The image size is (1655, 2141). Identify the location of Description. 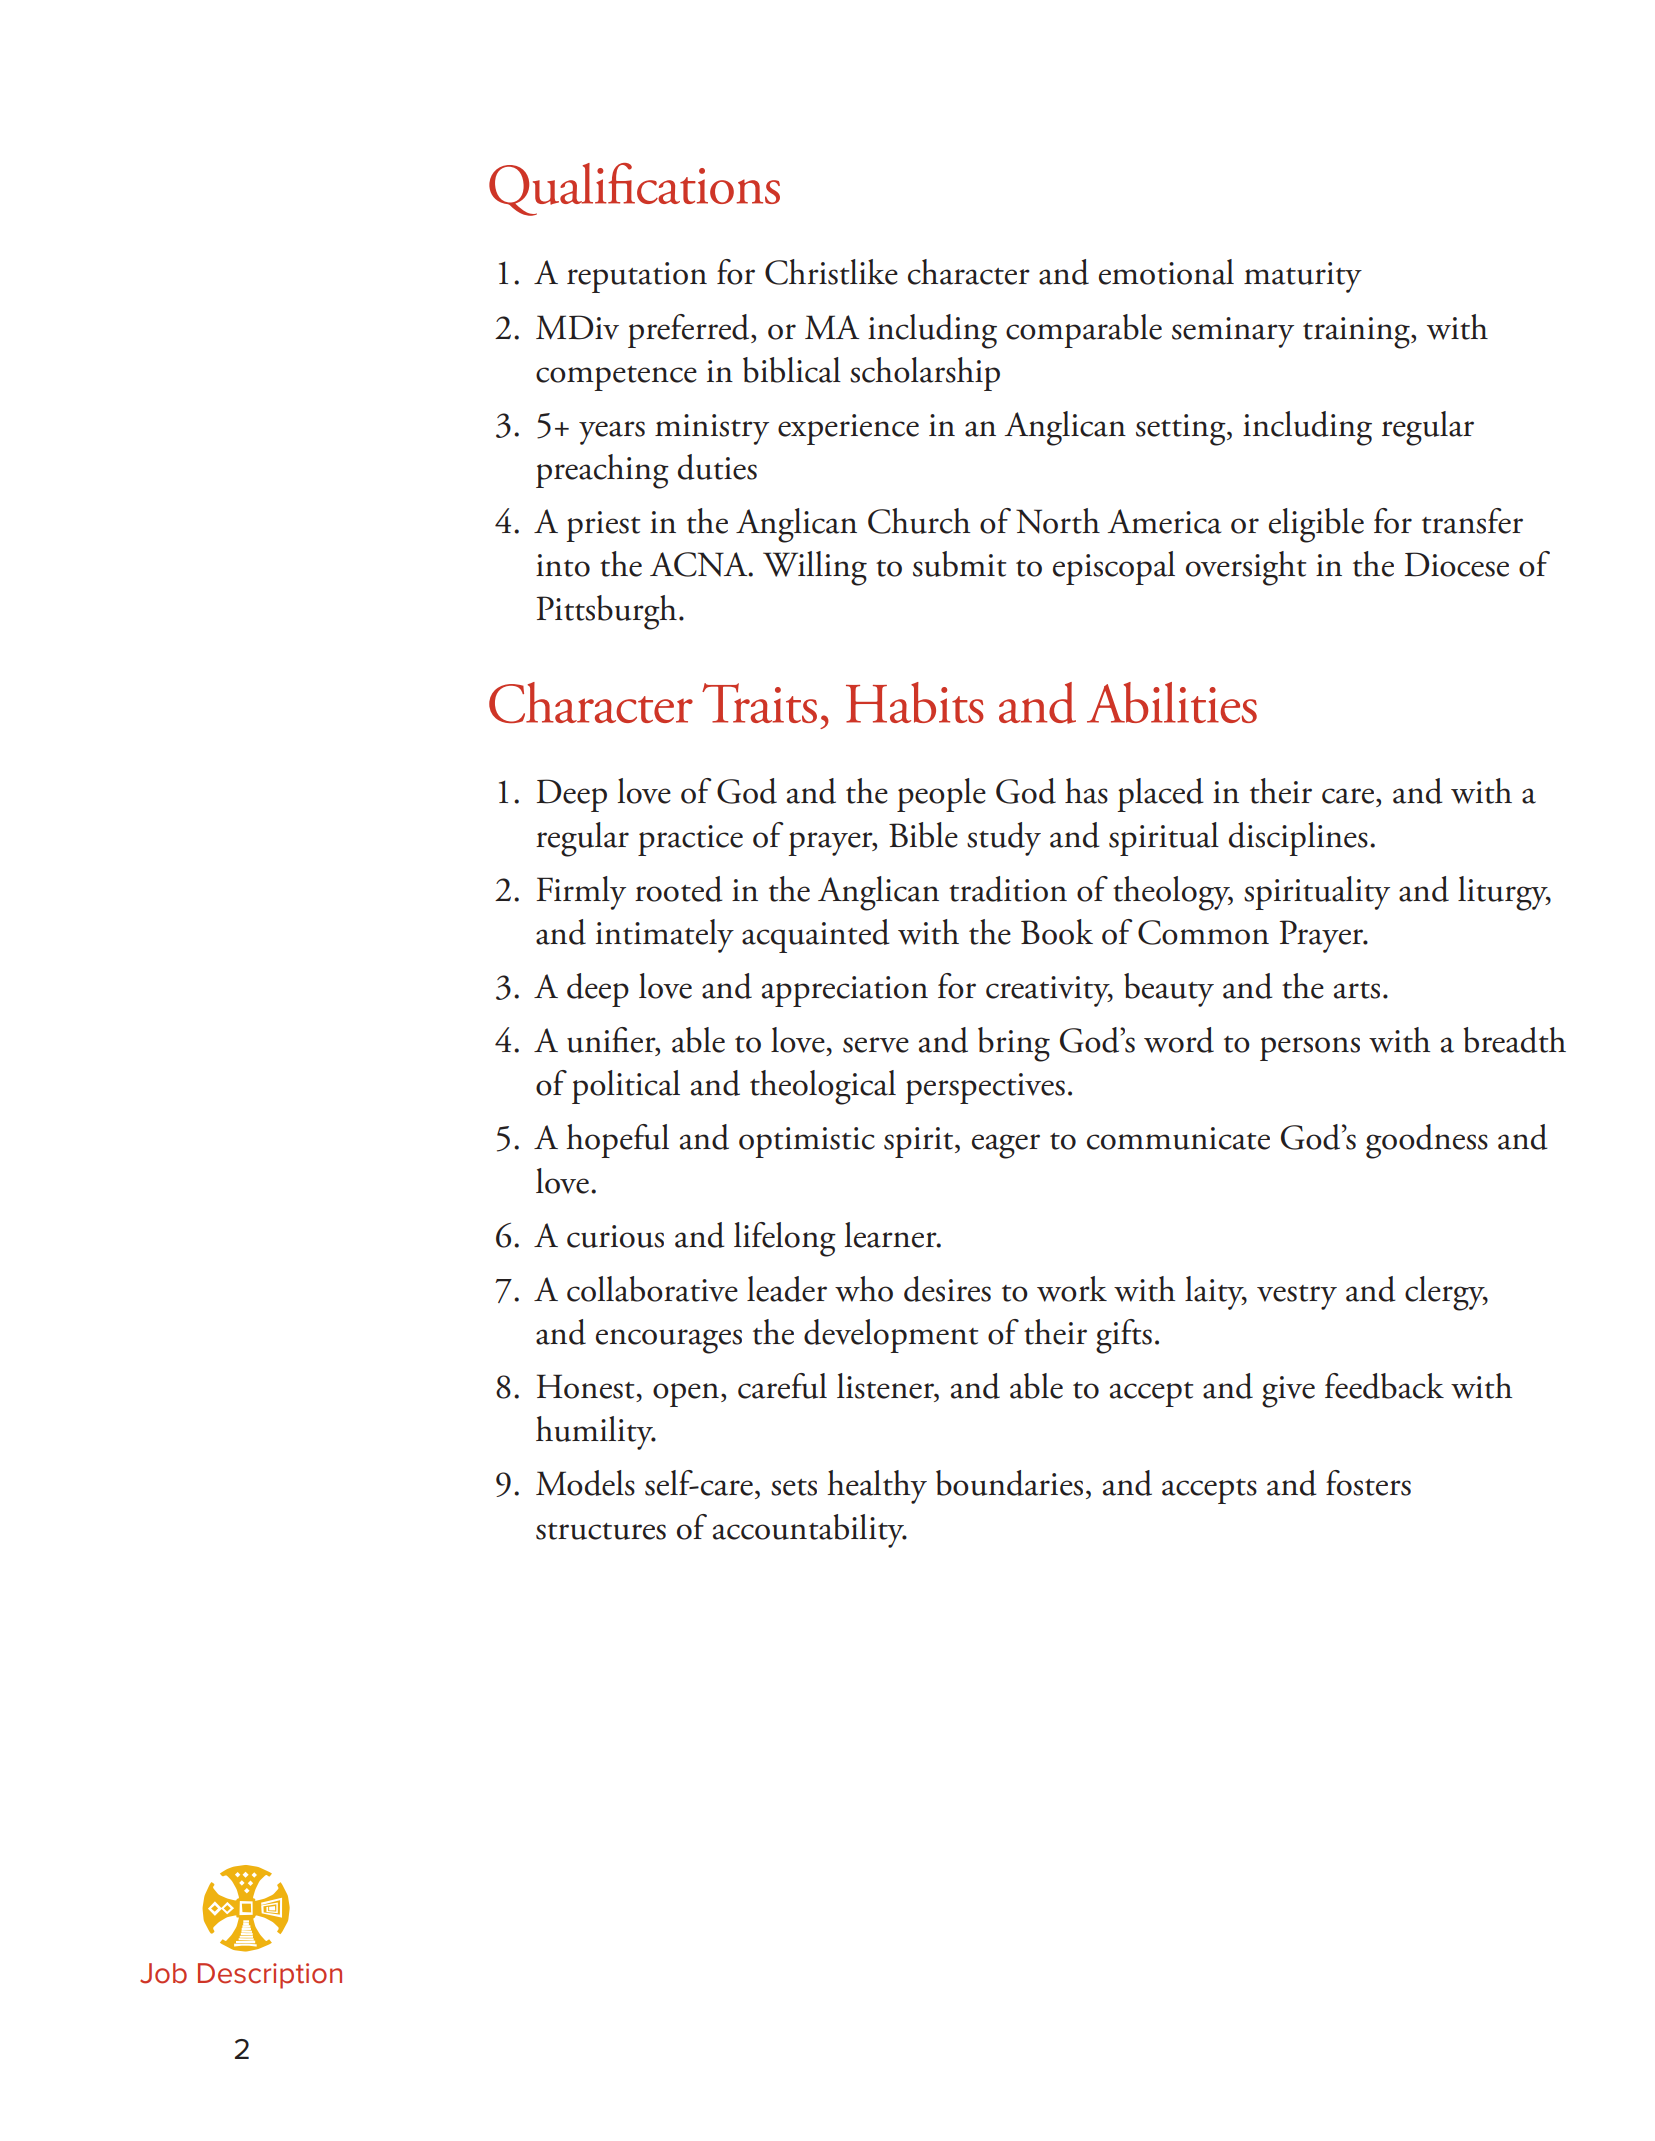
(270, 1976).
